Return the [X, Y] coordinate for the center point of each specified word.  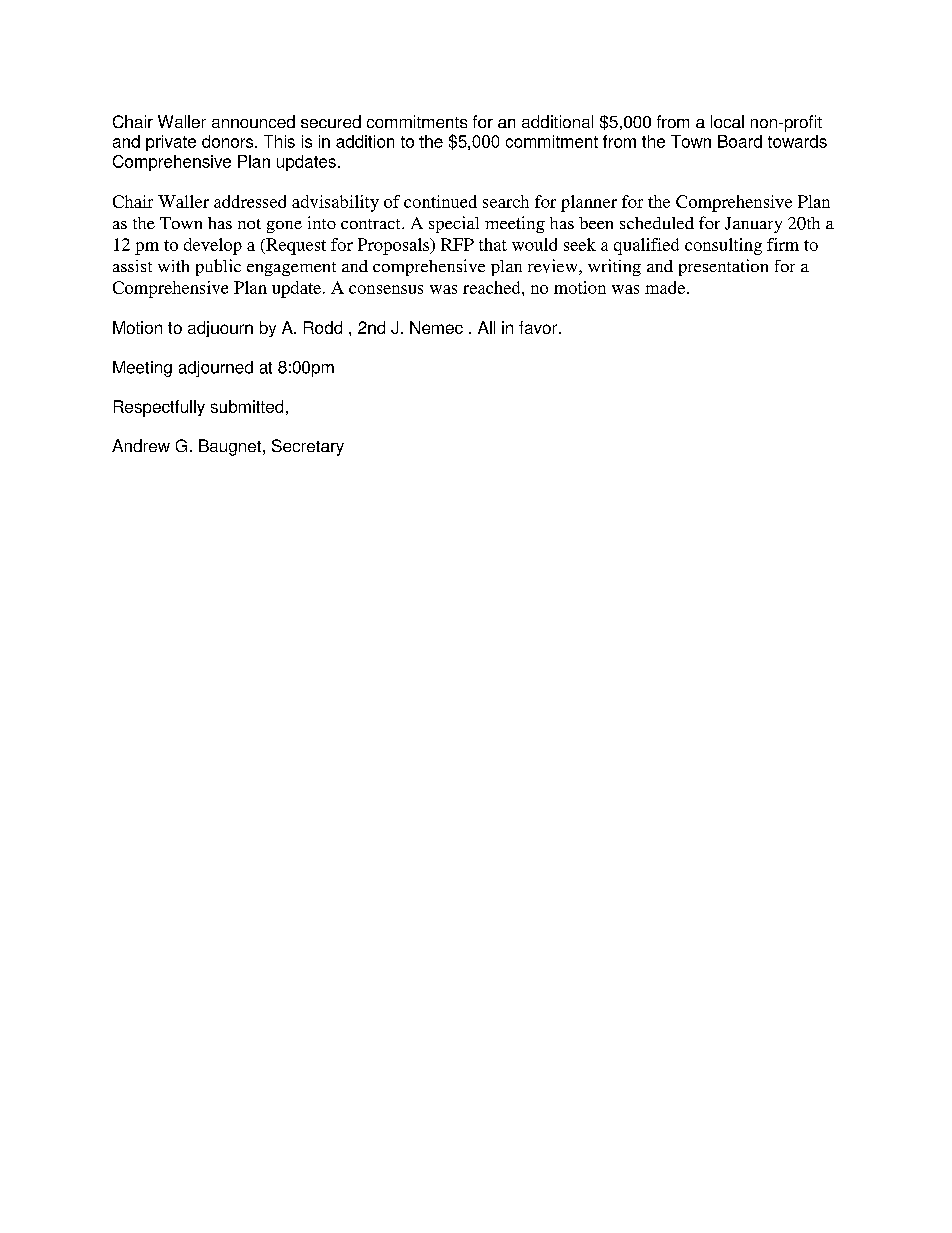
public [218, 267]
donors [229, 141]
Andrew [141, 445]
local [727, 121]
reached [493, 287]
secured [331, 121]
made [666, 287]
